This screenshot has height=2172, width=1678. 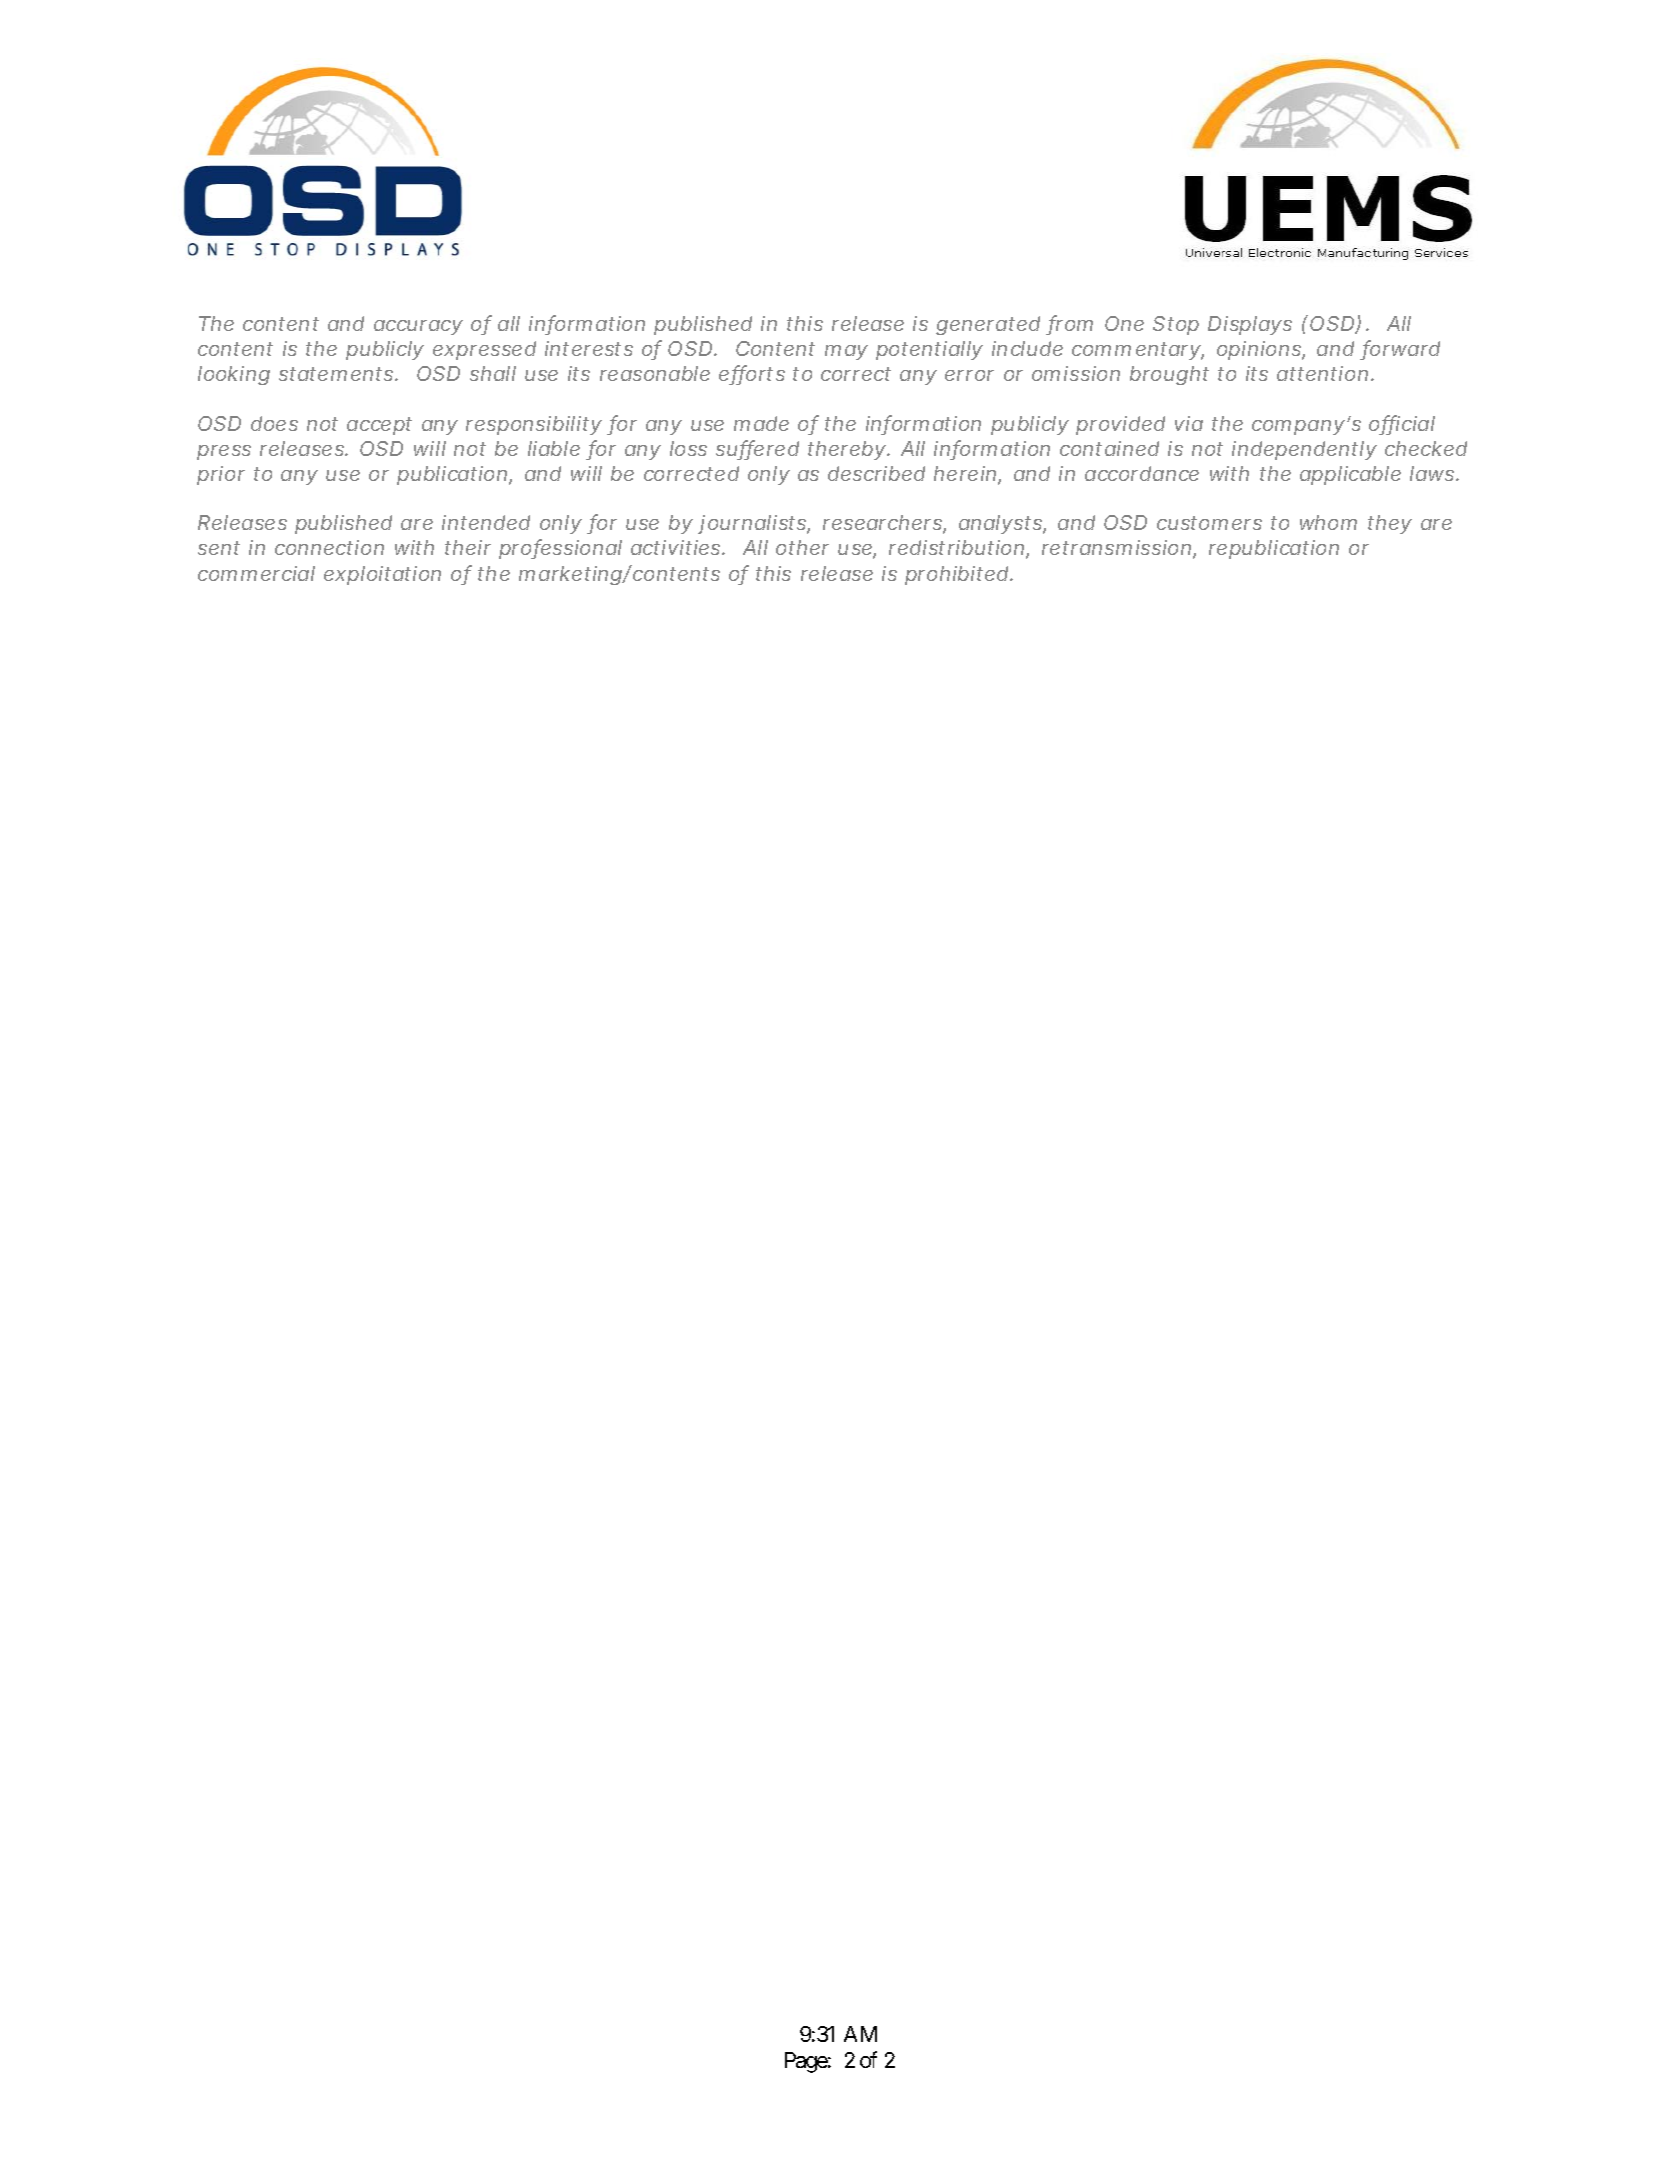 I want to click on exploitation, so click(x=382, y=575).
